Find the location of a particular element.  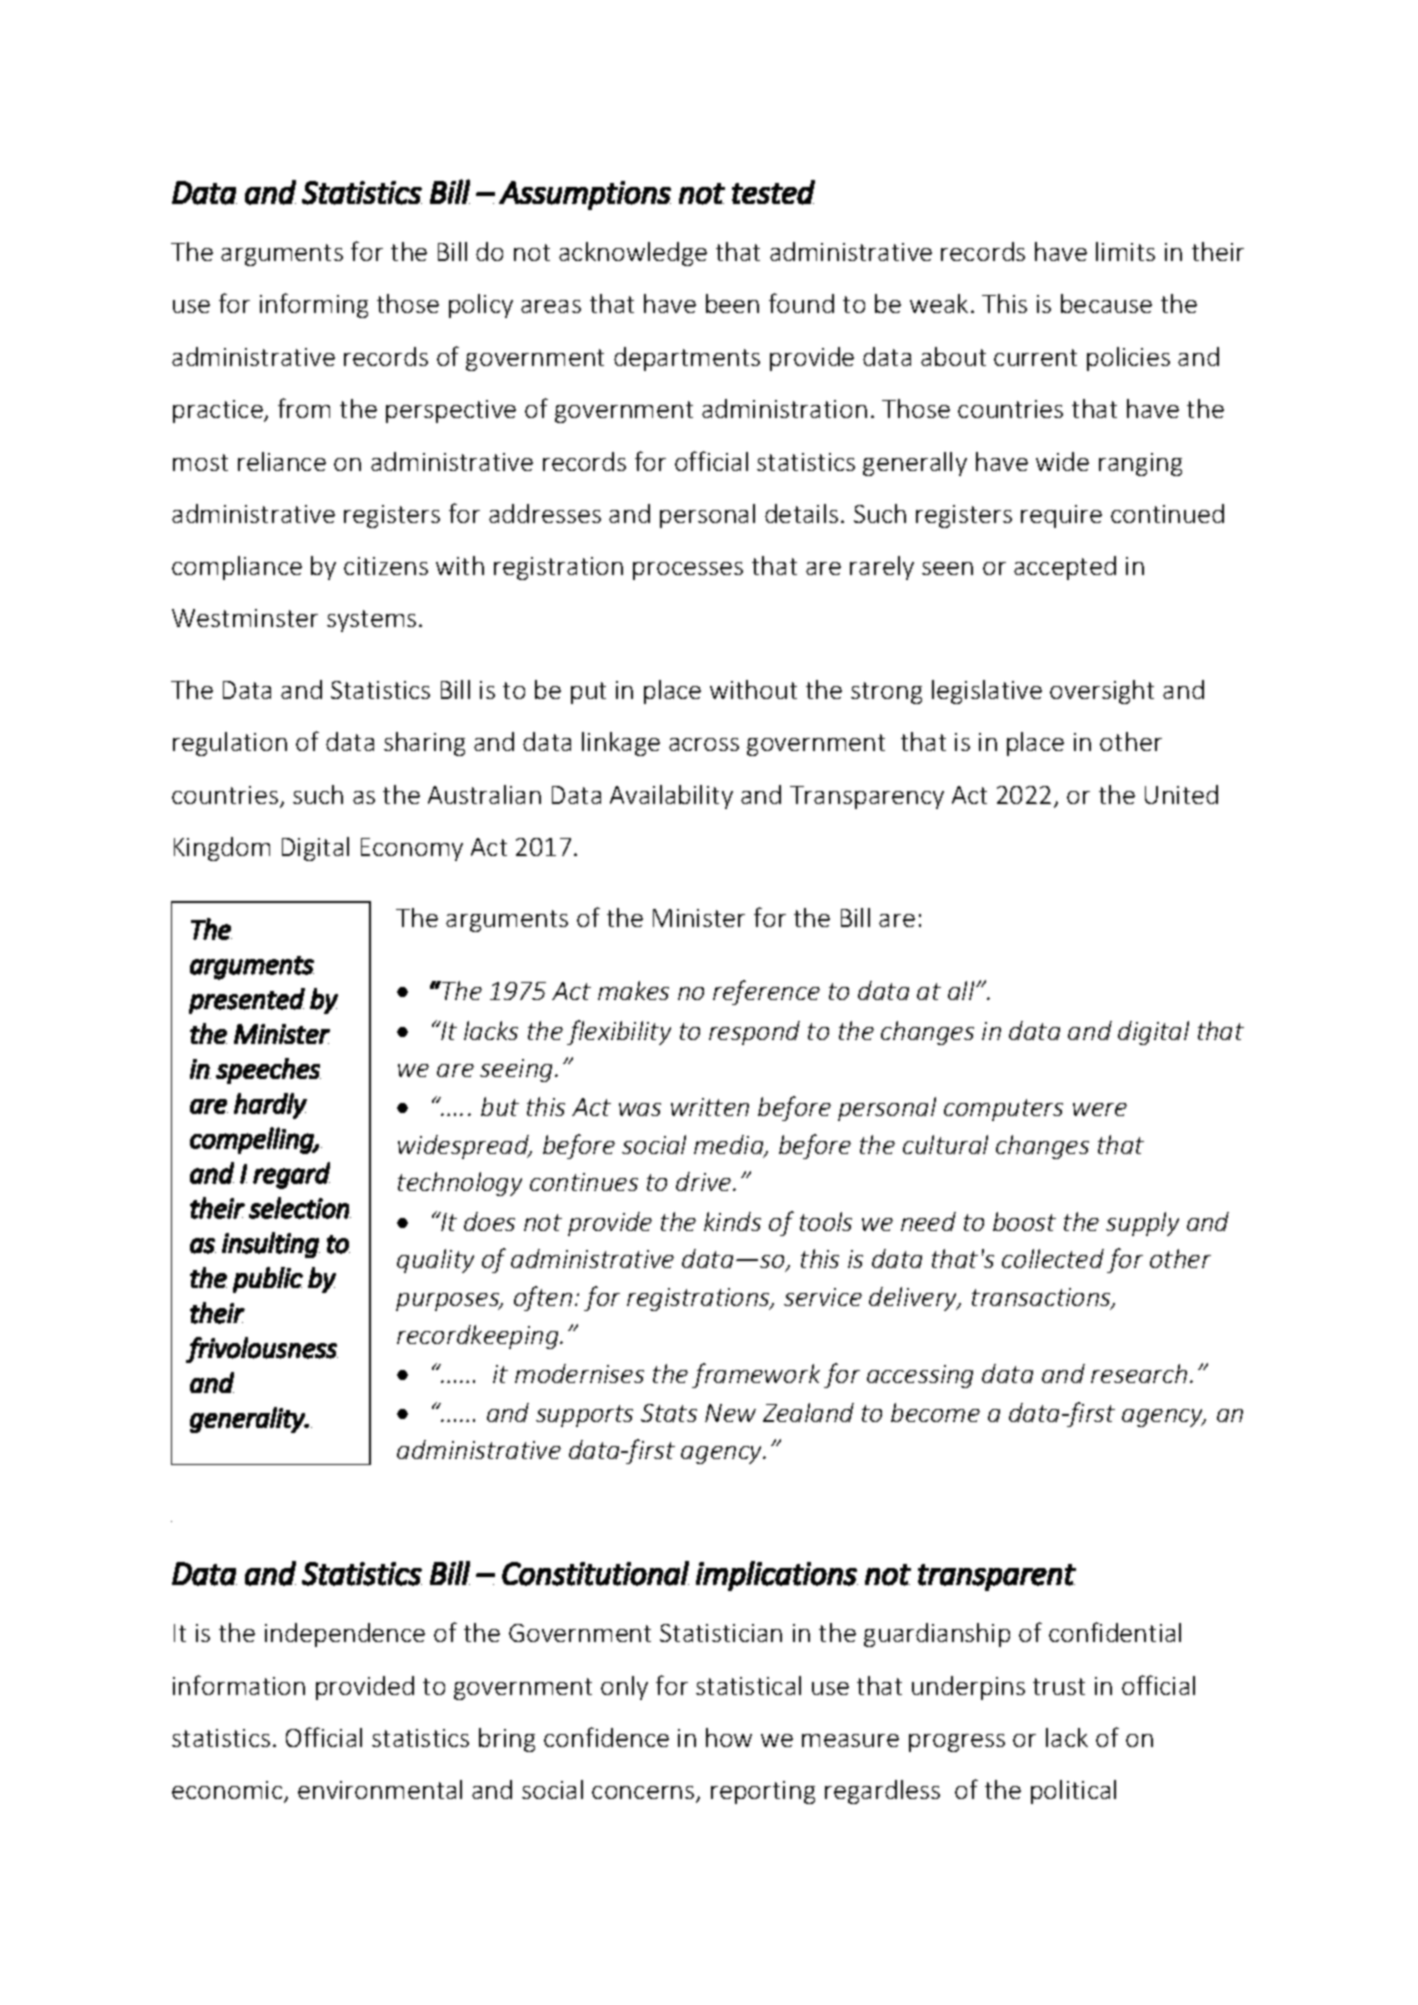

political is located at coordinates (1073, 1792).
